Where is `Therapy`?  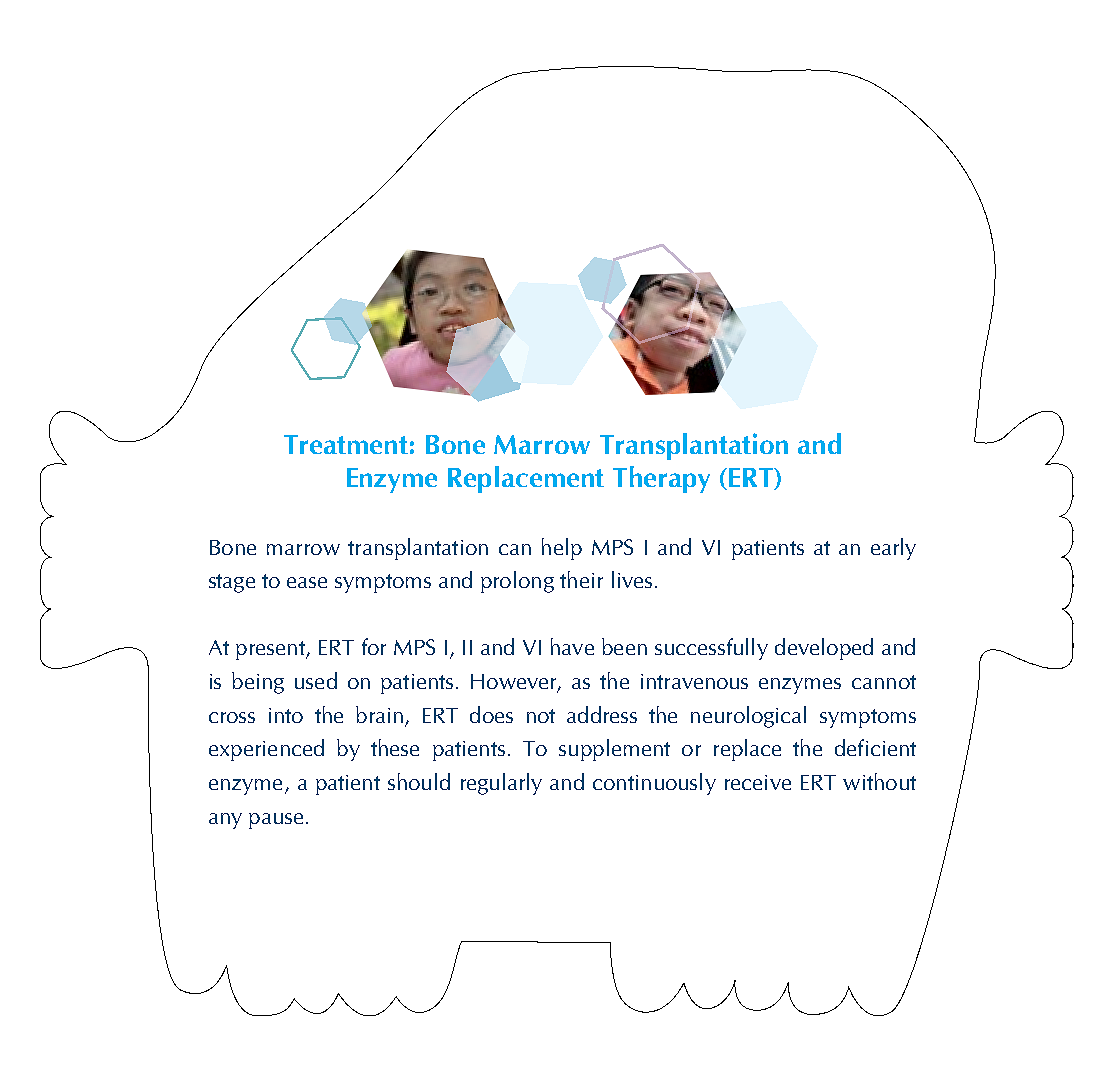
Therapy is located at coordinates (661, 479).
